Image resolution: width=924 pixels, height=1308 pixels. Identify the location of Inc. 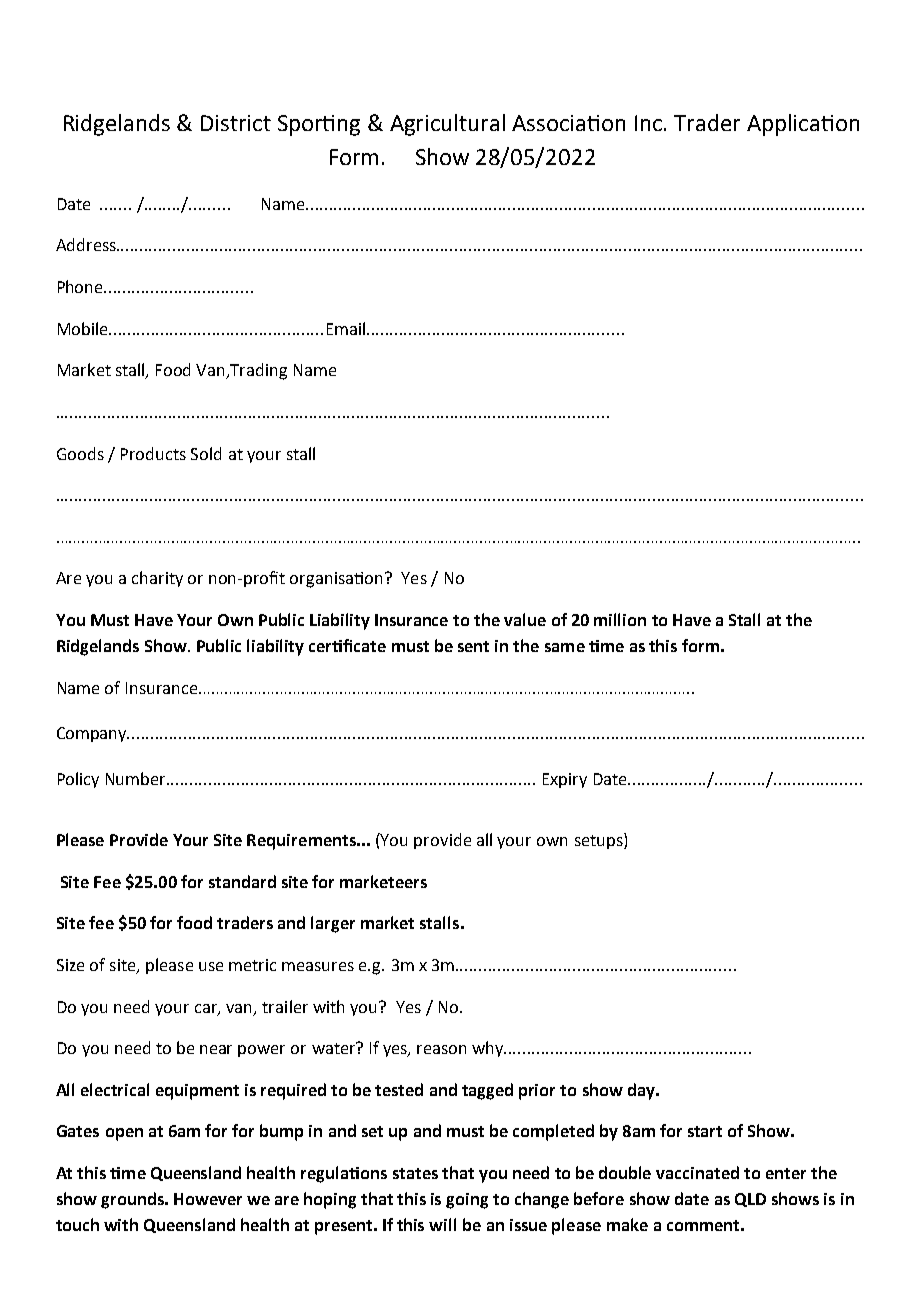
(650, 123).
